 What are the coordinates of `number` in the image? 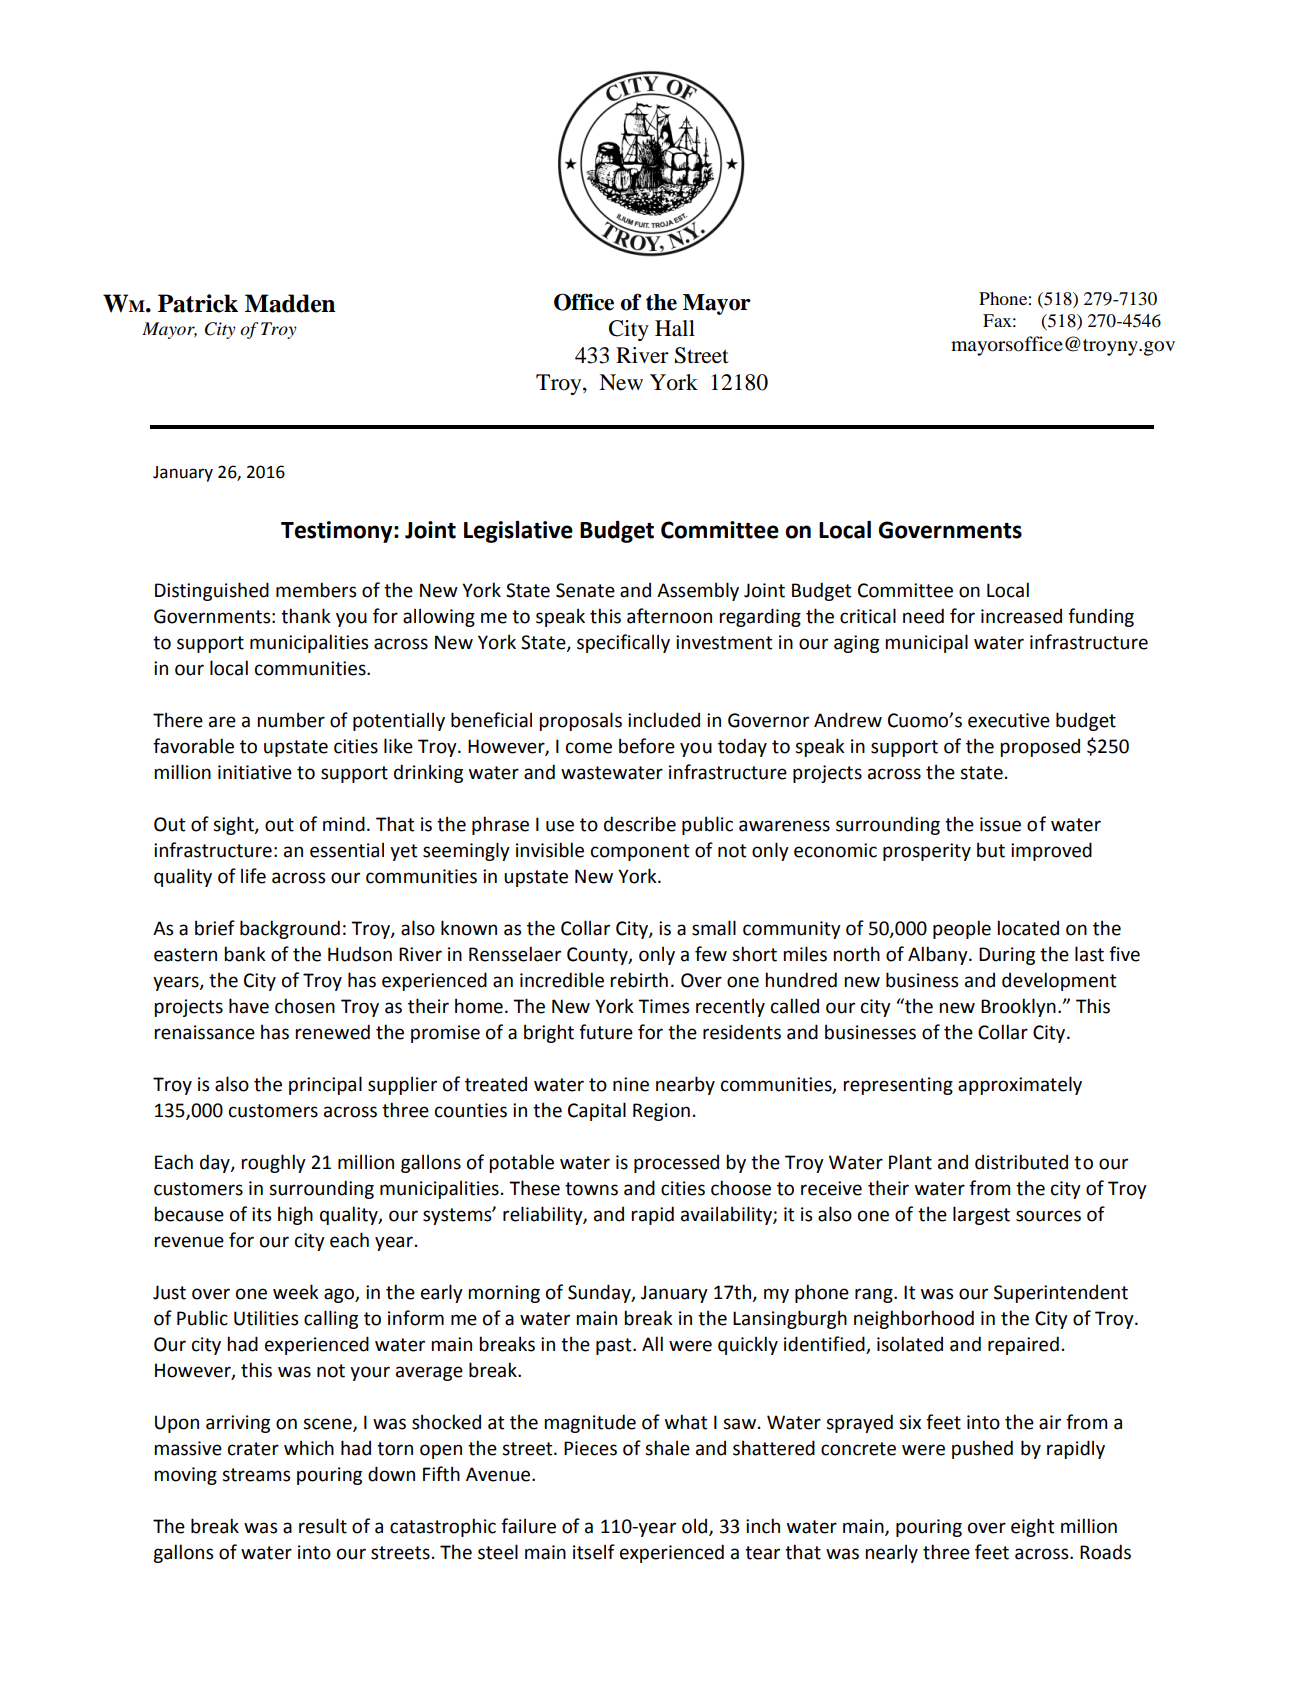 It's located at (291, 720).
